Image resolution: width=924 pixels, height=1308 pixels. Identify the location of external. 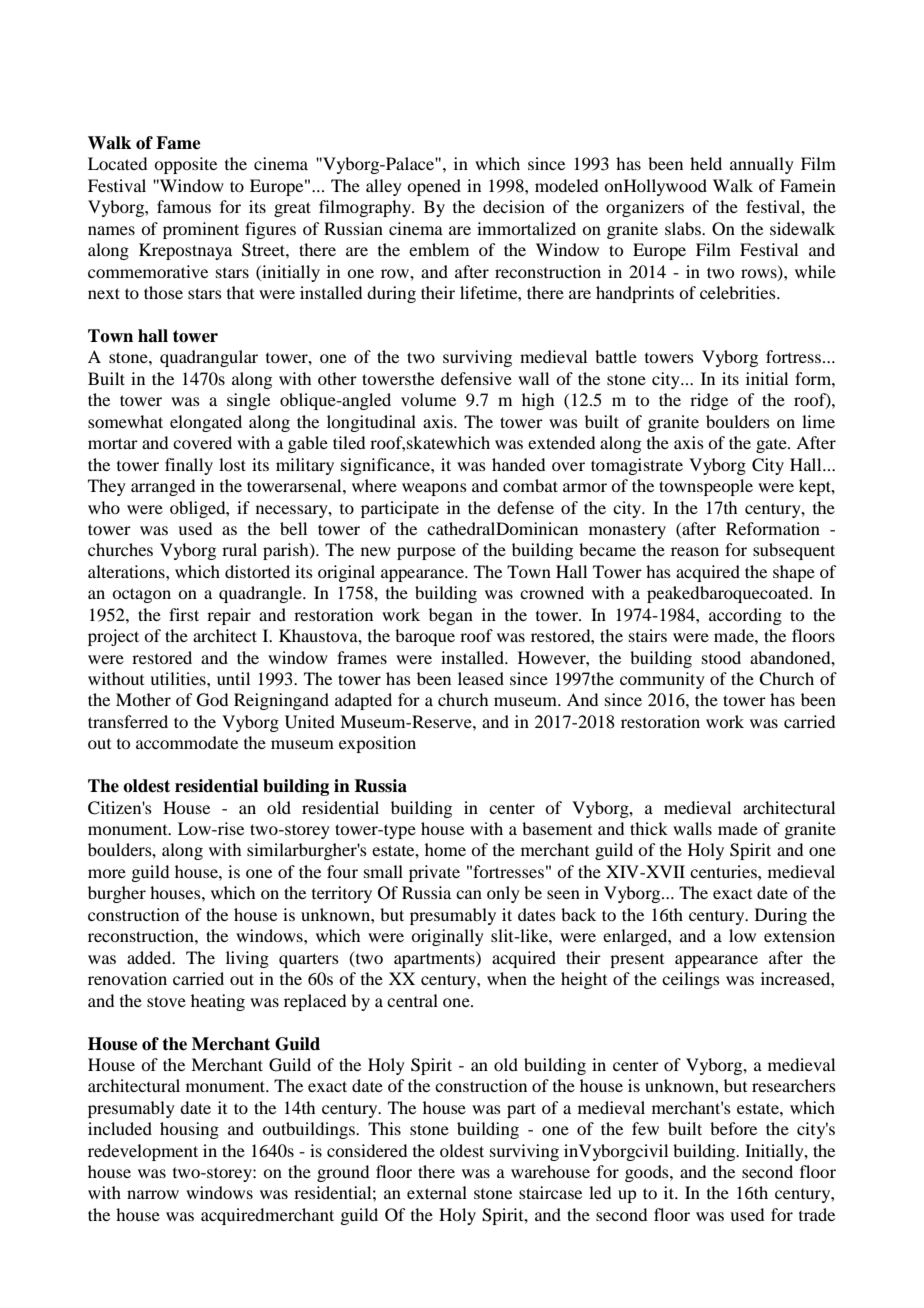
(437, 1192).
